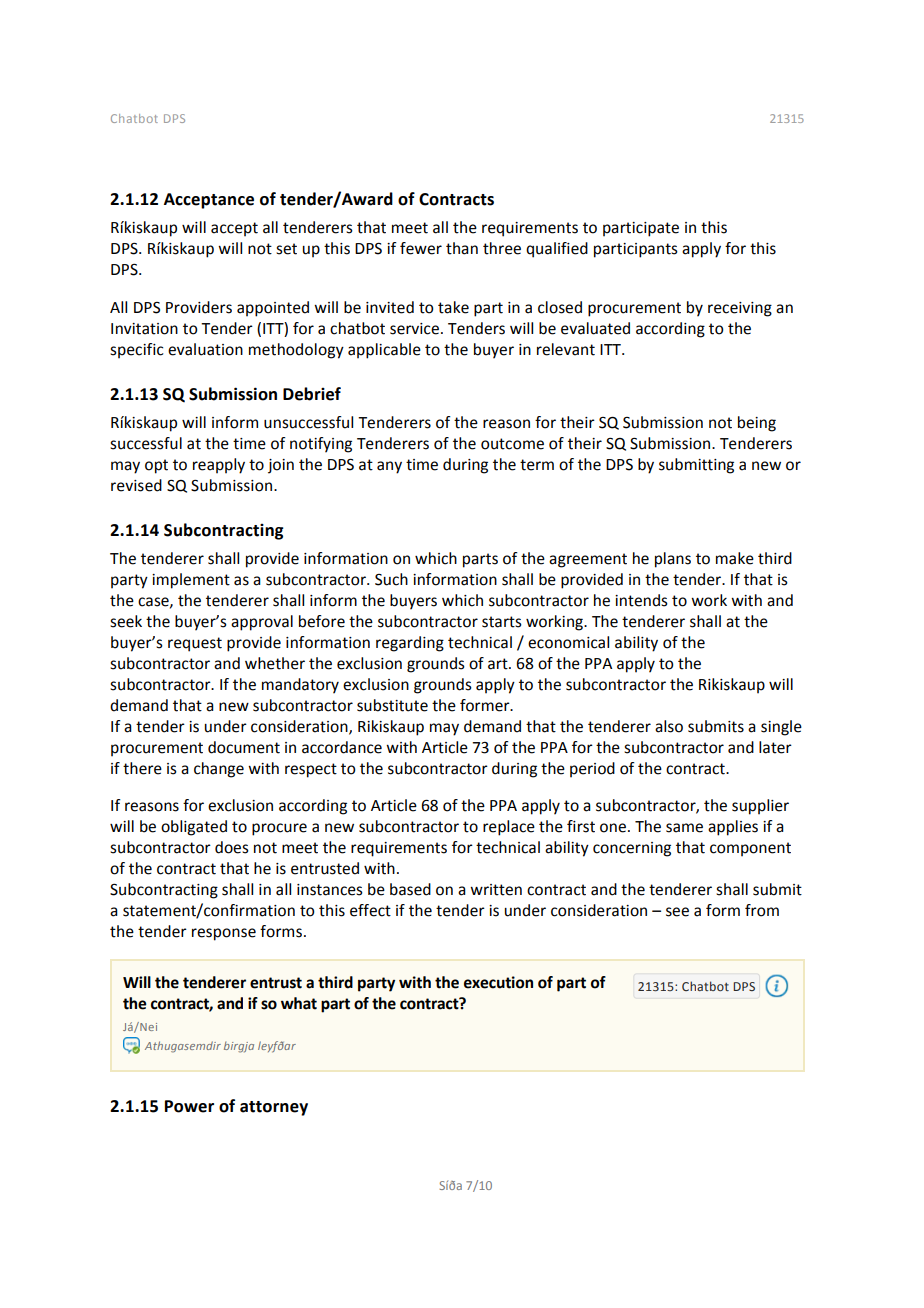 The image size is (924, 1308). Describe the element at coordinates (740, 309) in the screenshot. I see `receiving` at that location.
